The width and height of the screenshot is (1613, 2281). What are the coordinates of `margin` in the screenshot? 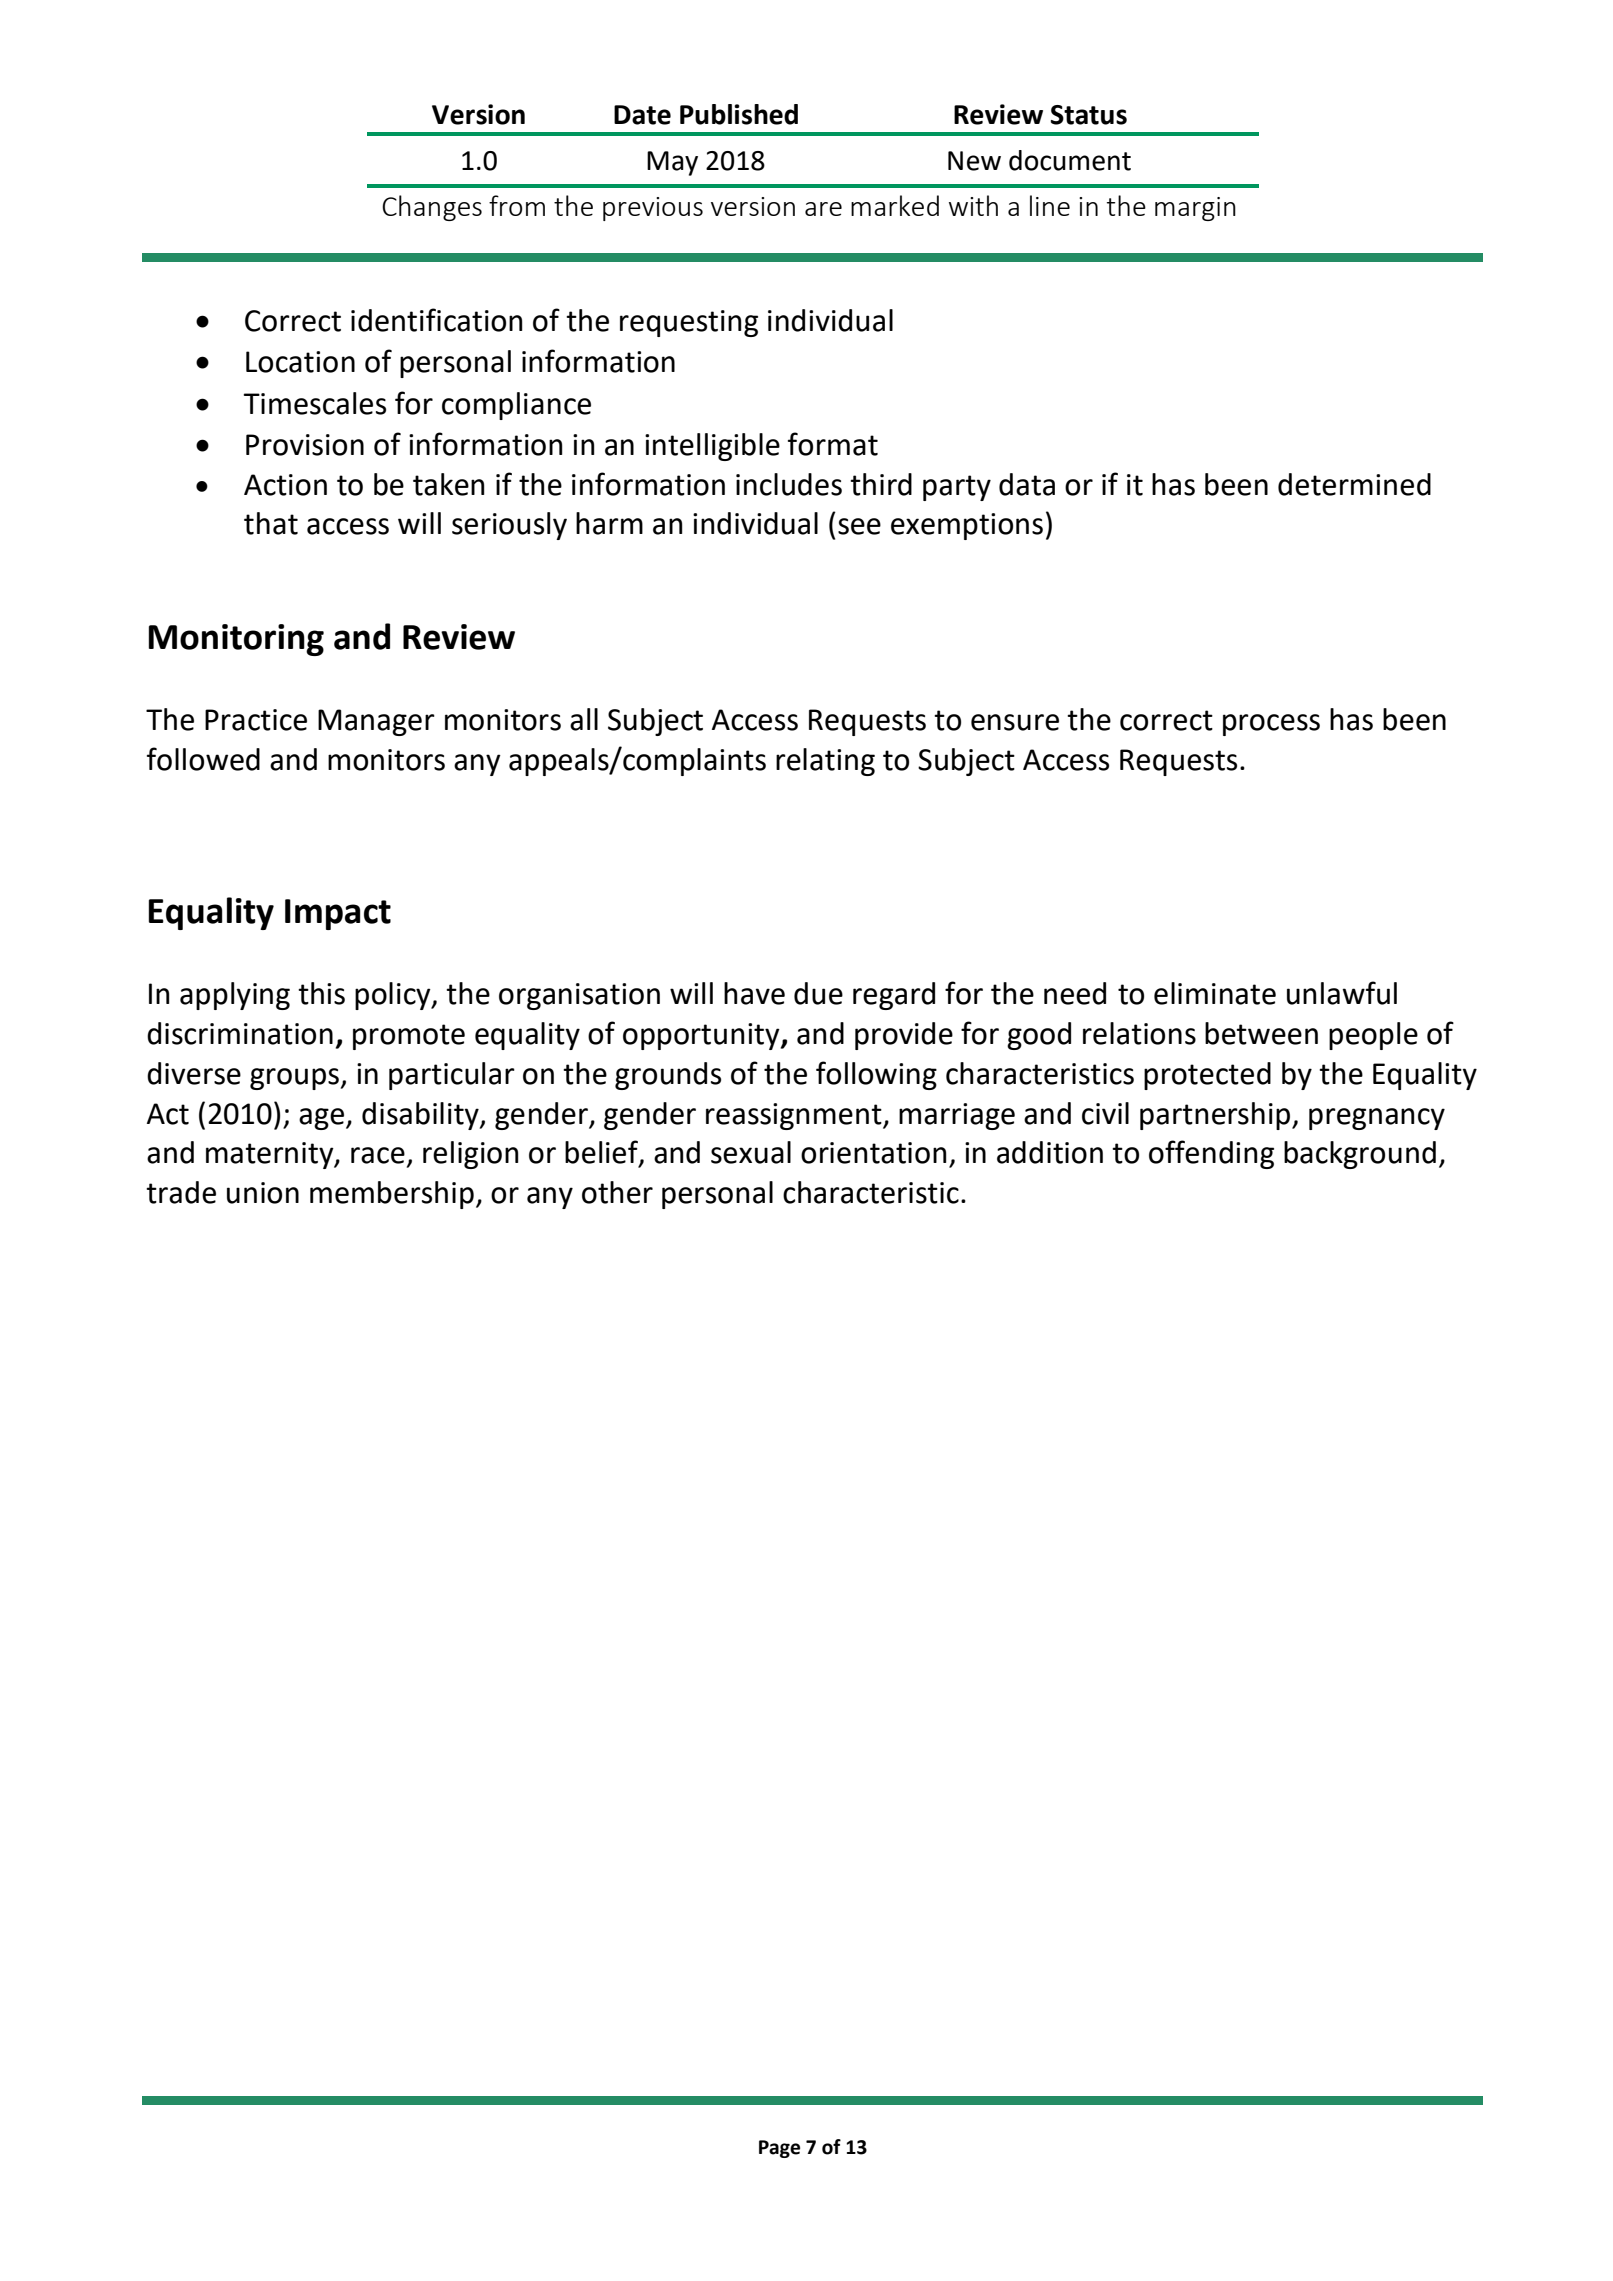 It's located at (1195, 209).
